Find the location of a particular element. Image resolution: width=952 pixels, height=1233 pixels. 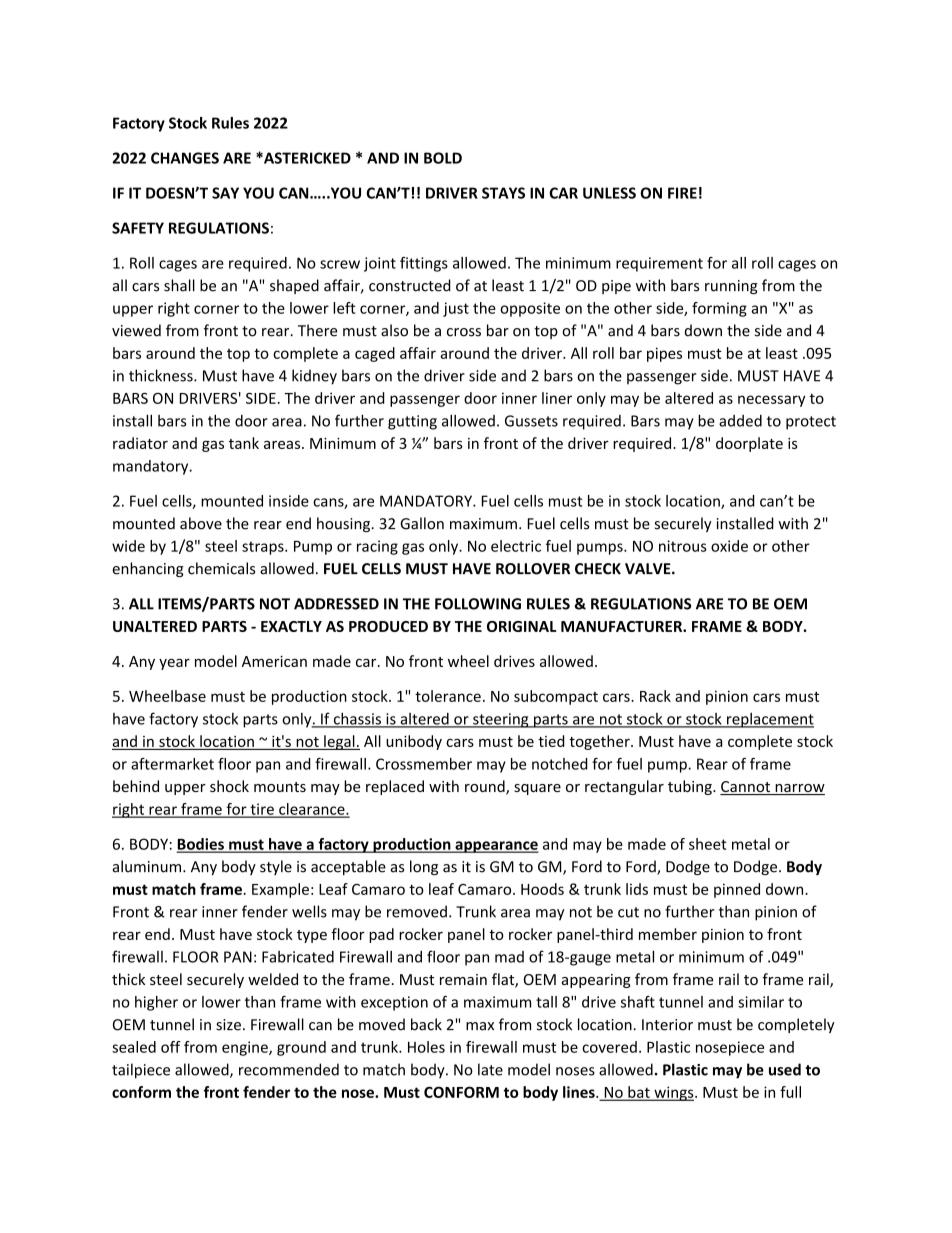

Bodies is located at coordinates (201, 845).
